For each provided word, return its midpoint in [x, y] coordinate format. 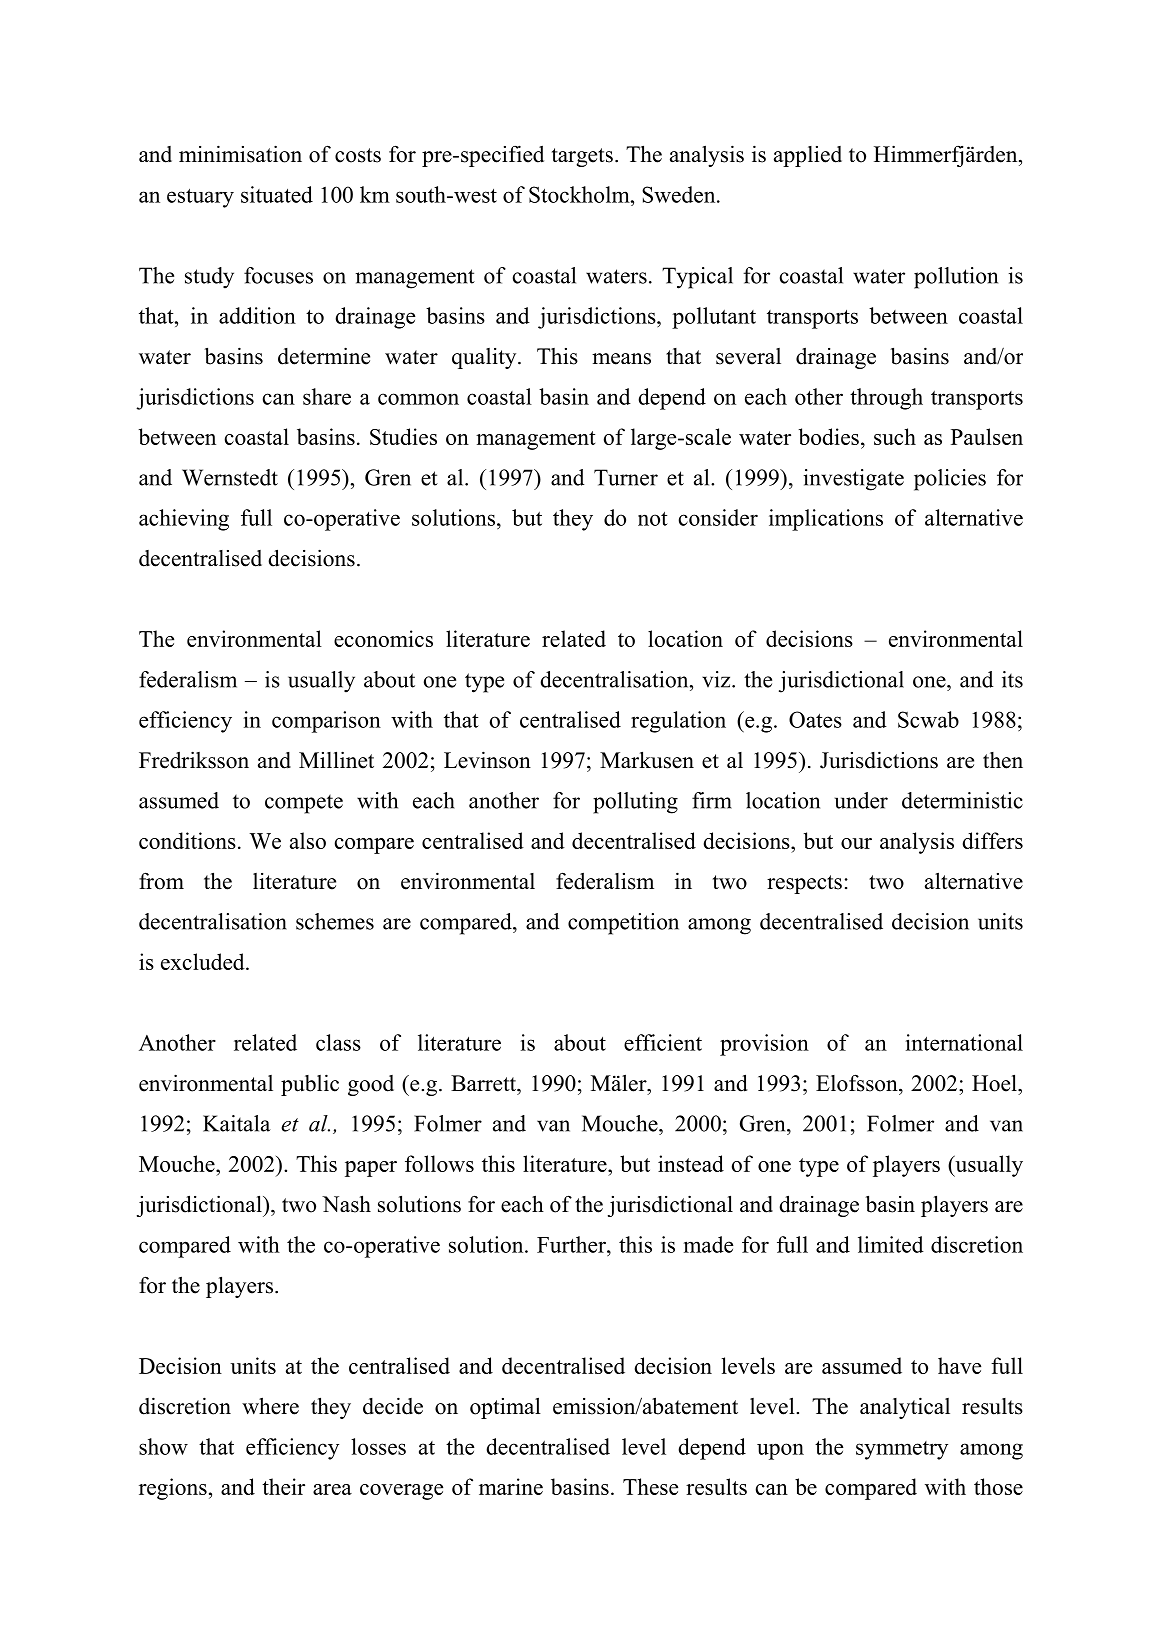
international [964, 1042]
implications [826, 520]
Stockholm [580, 194]
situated [277, 194]
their [283, 1486]
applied [808, 156]
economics [383, 638]
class [338, 1042]
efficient [663, 1042]
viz [717, 679]
